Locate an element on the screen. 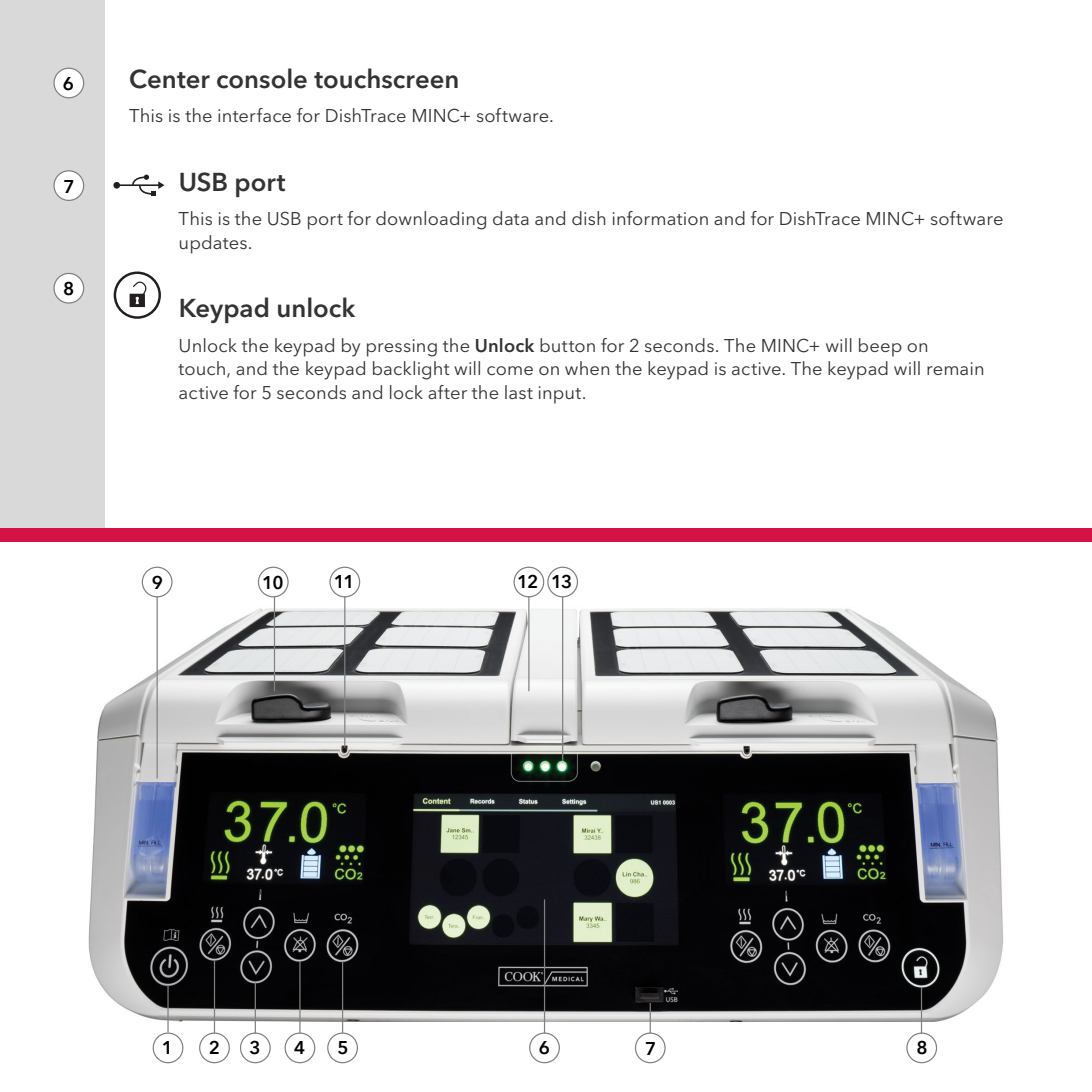 The height and width of the screenshot is (1092, 1092). input is located at coordinates (561, 395).
